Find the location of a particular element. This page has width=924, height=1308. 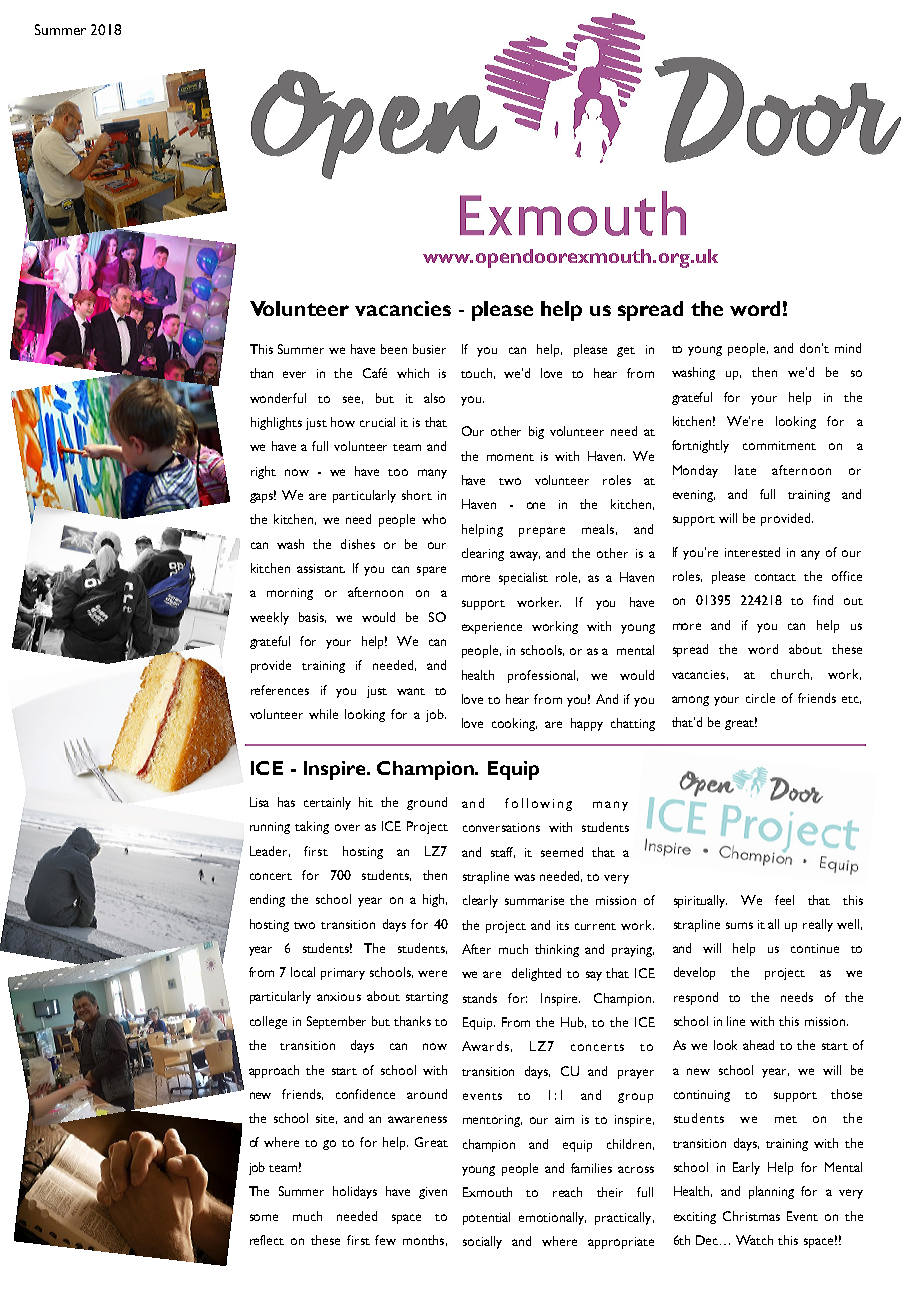

circle is located at coordinates (760, 698).
